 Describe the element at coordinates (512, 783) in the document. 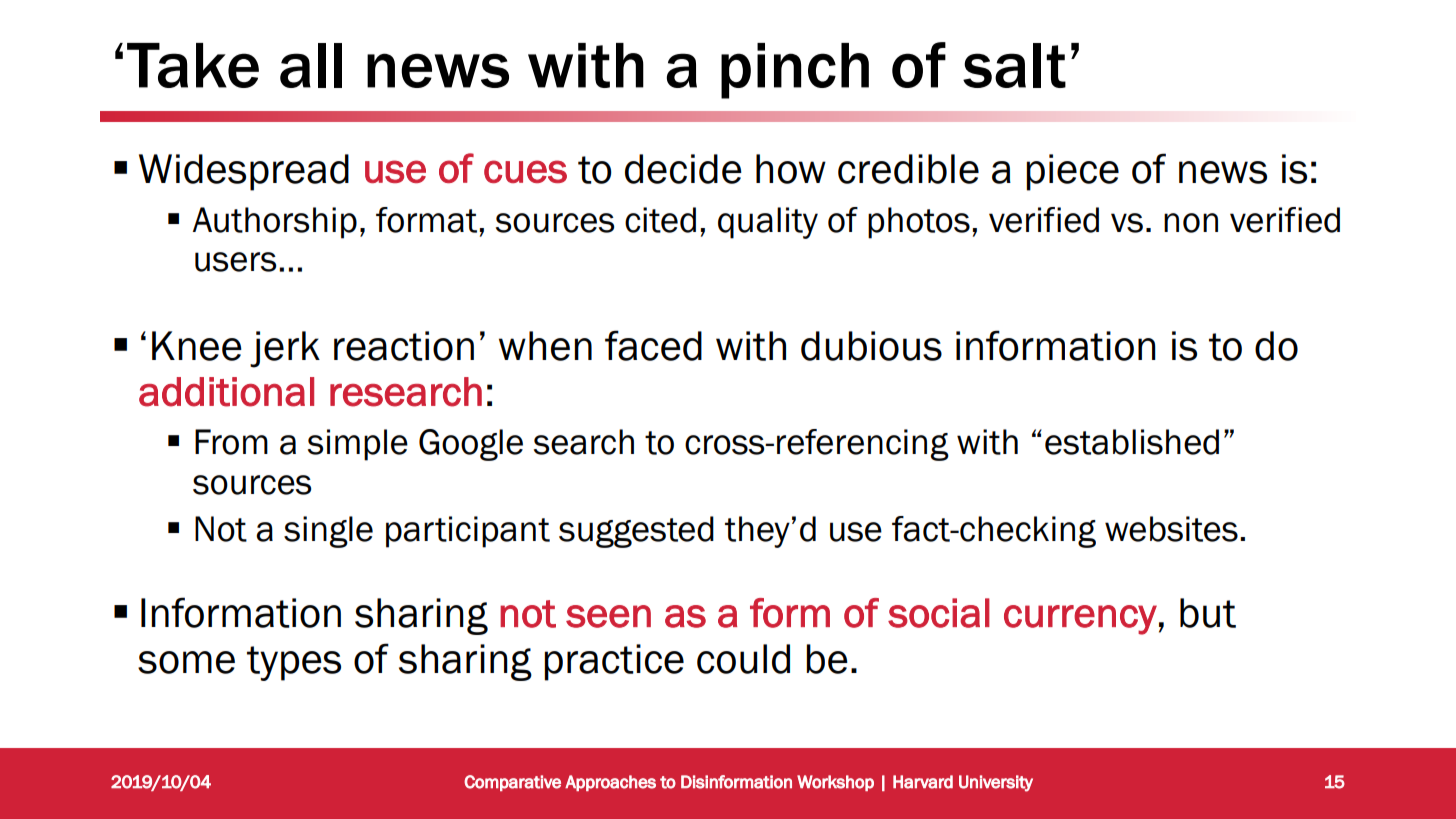

I see `Comparative` at that location.
